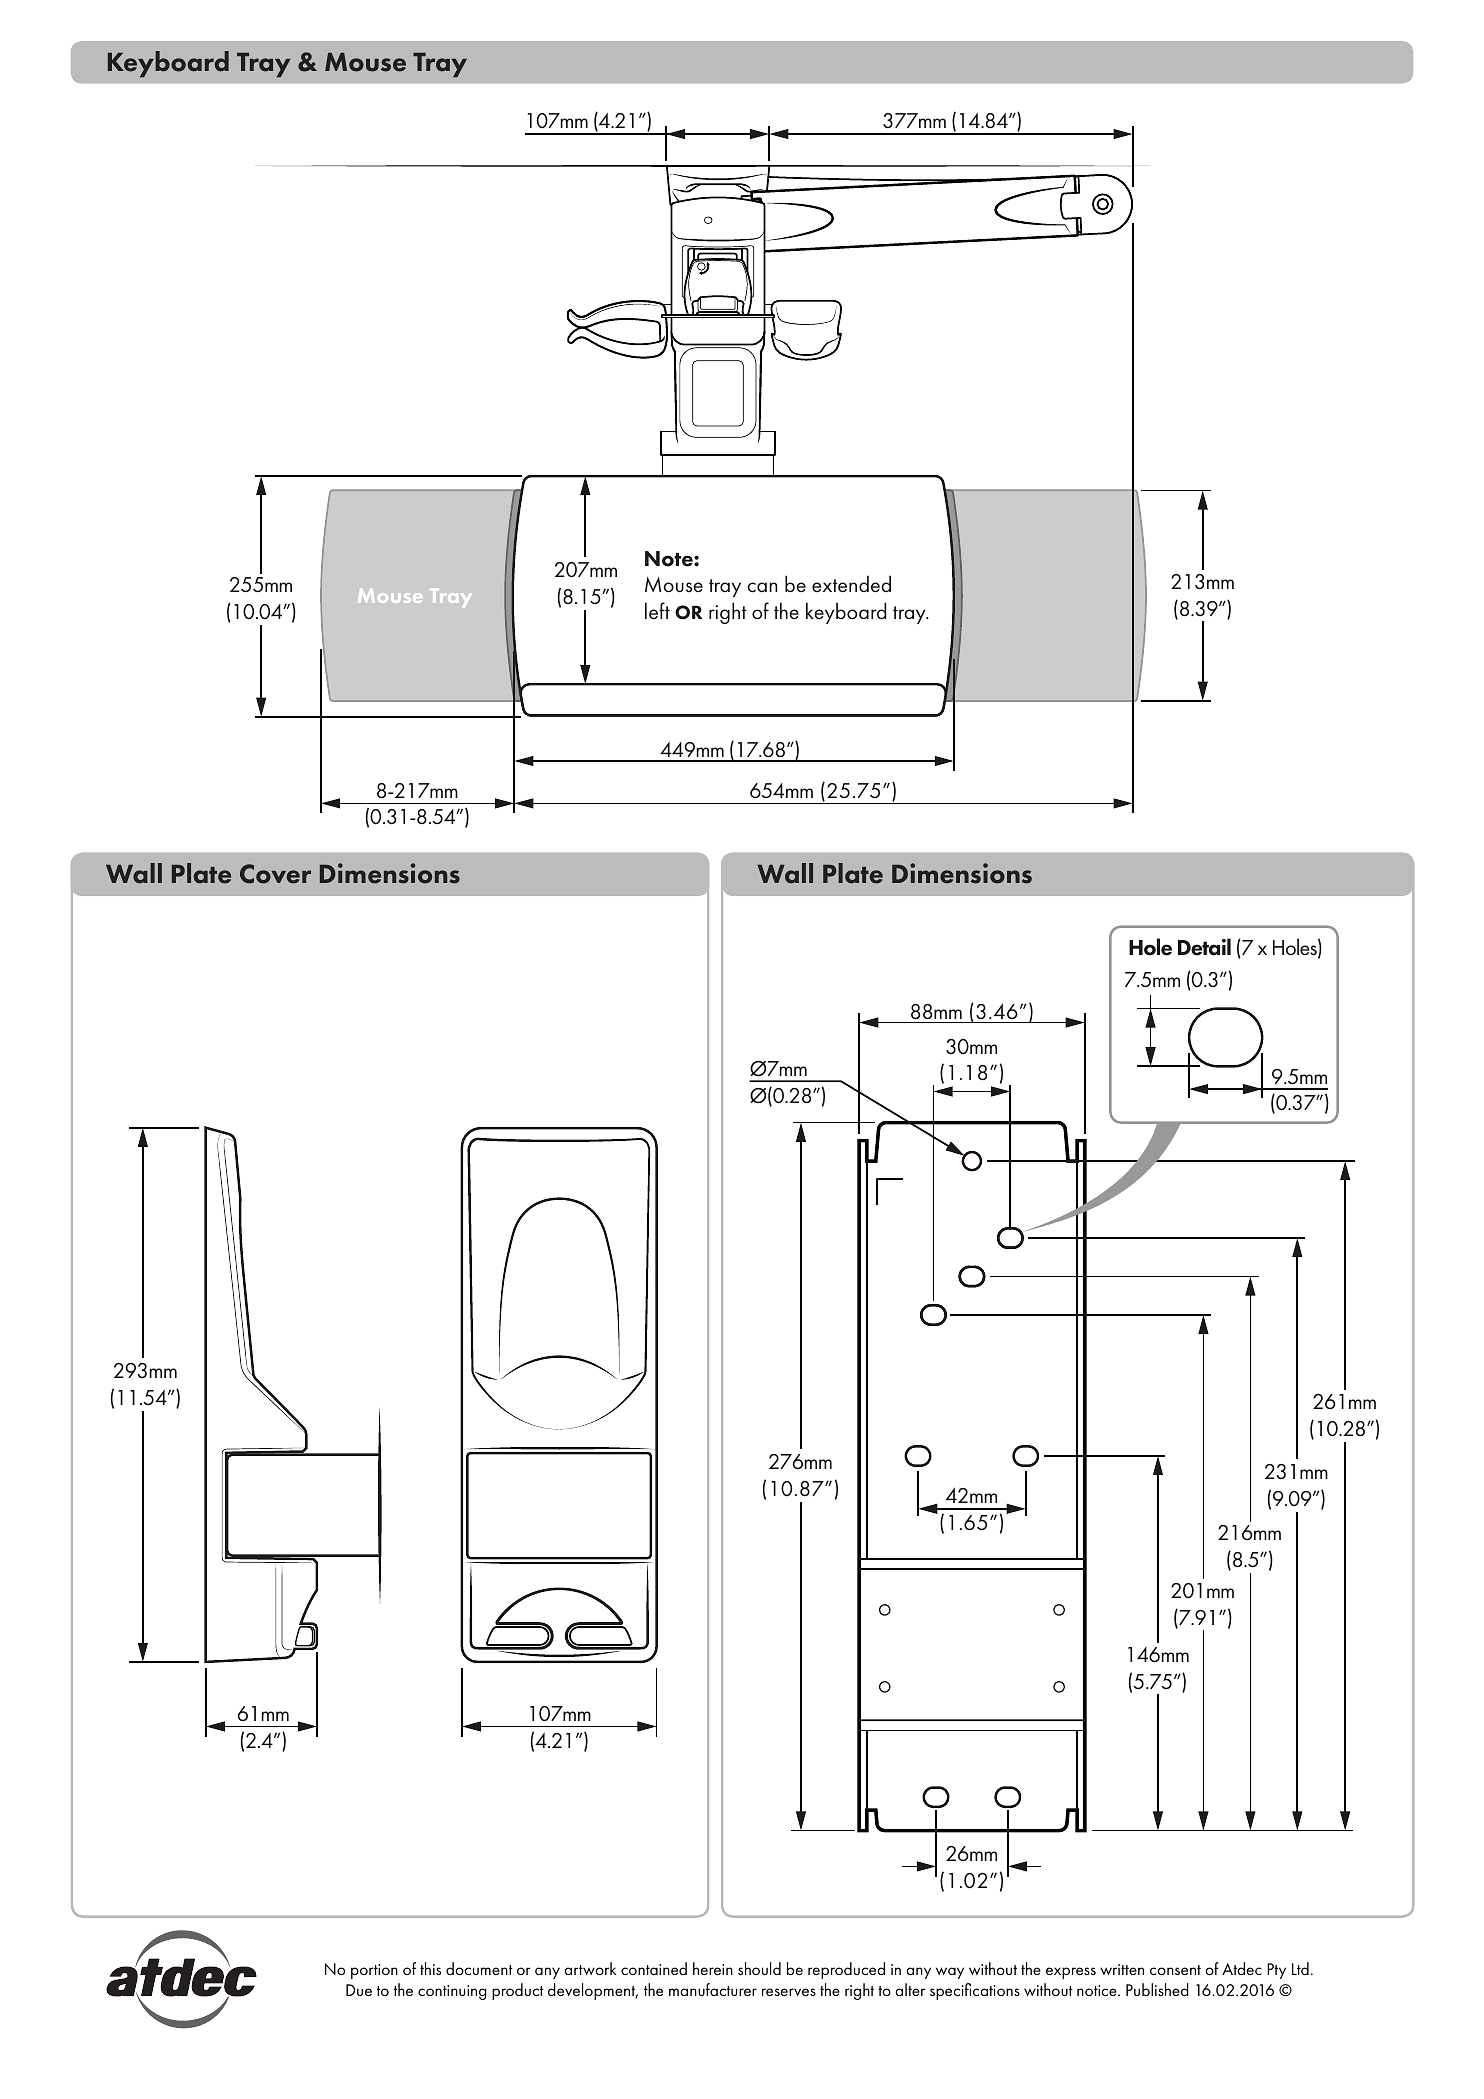  Describe the element at coordinates (657, 611) in the screenshot. I see `left` at that location.
